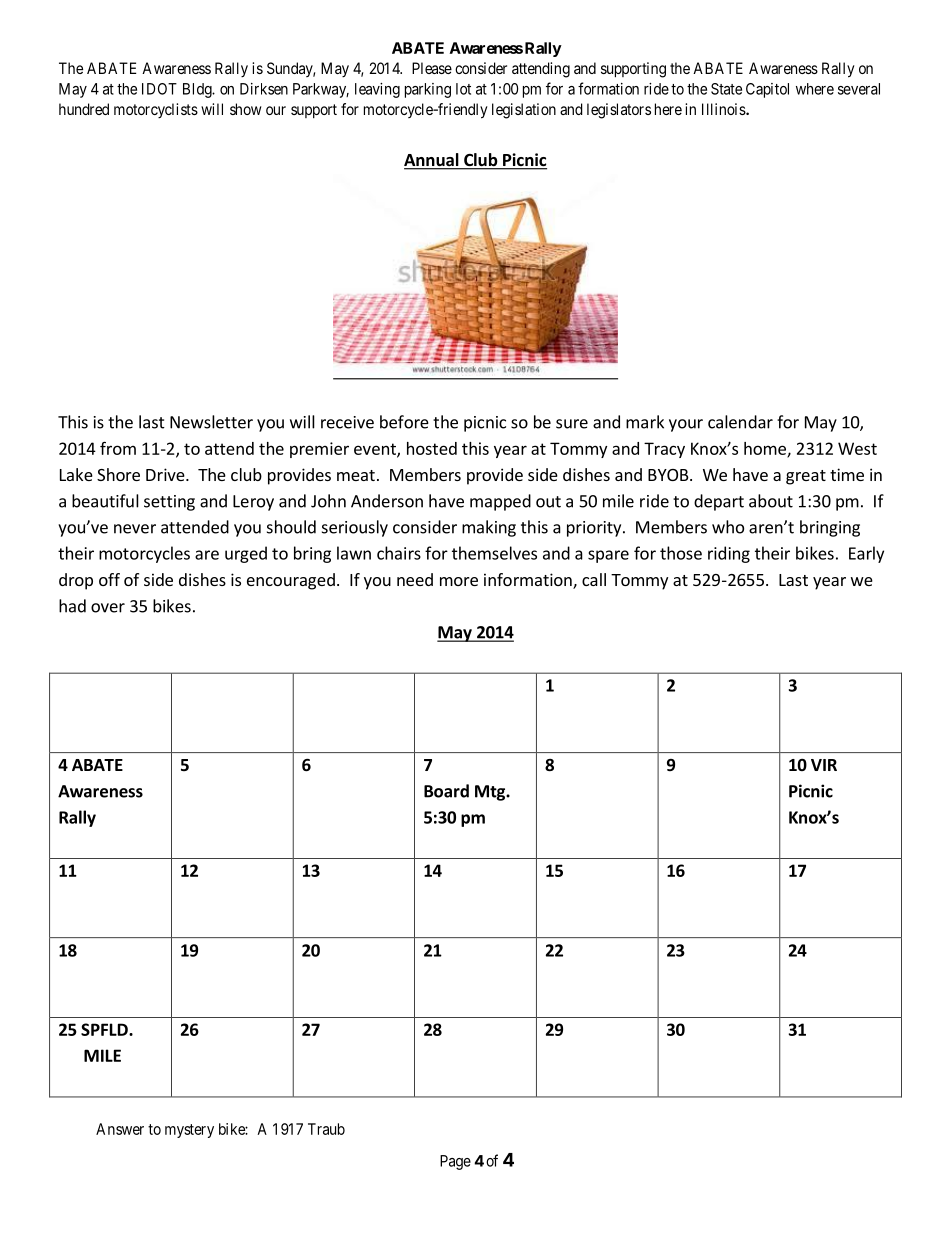  What do you see at coordinates (189, 1131) in the screenshot?
I see `mystery` at bounding box center [189, 1131].
